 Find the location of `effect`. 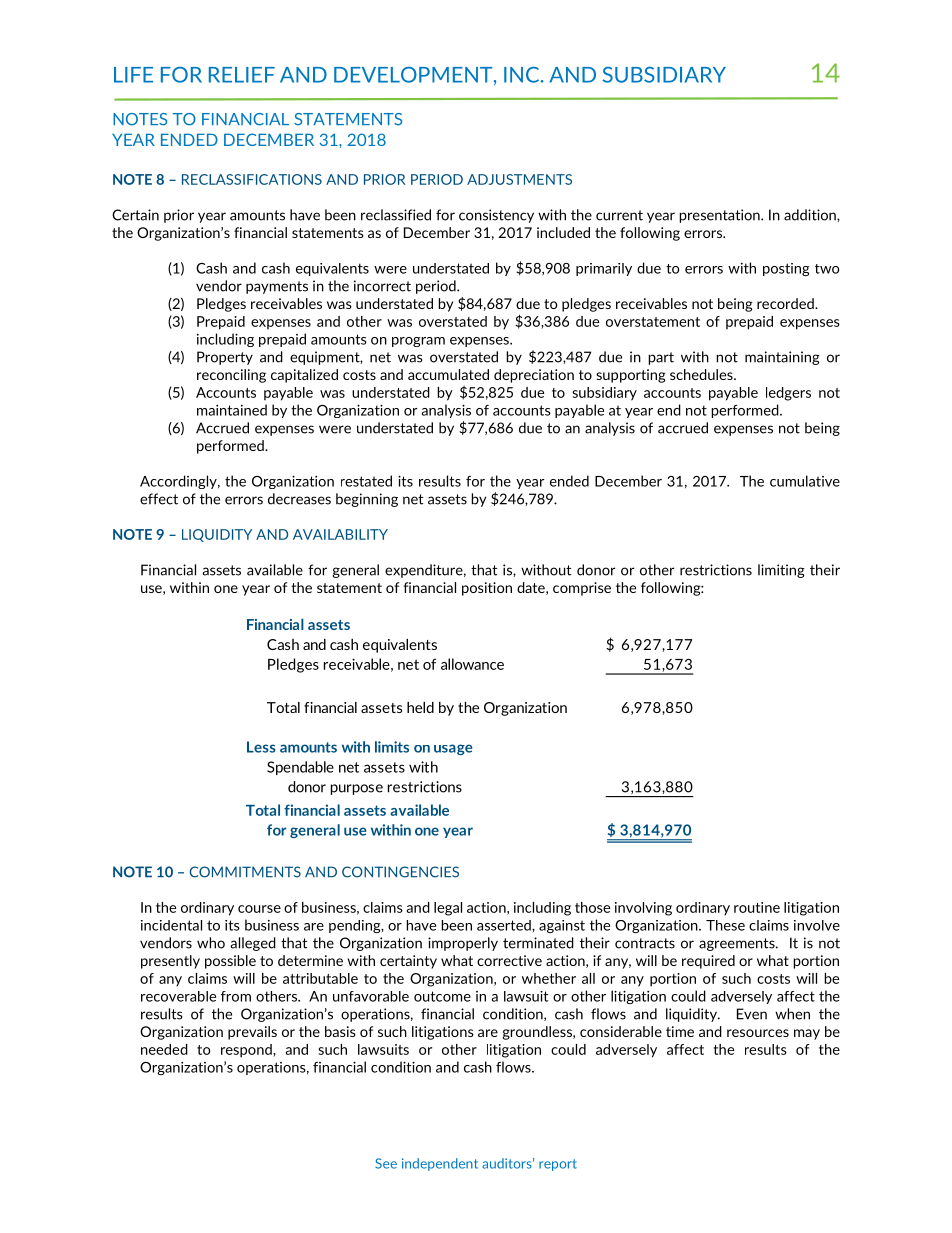

effect is located at coordinates (159, 499).
